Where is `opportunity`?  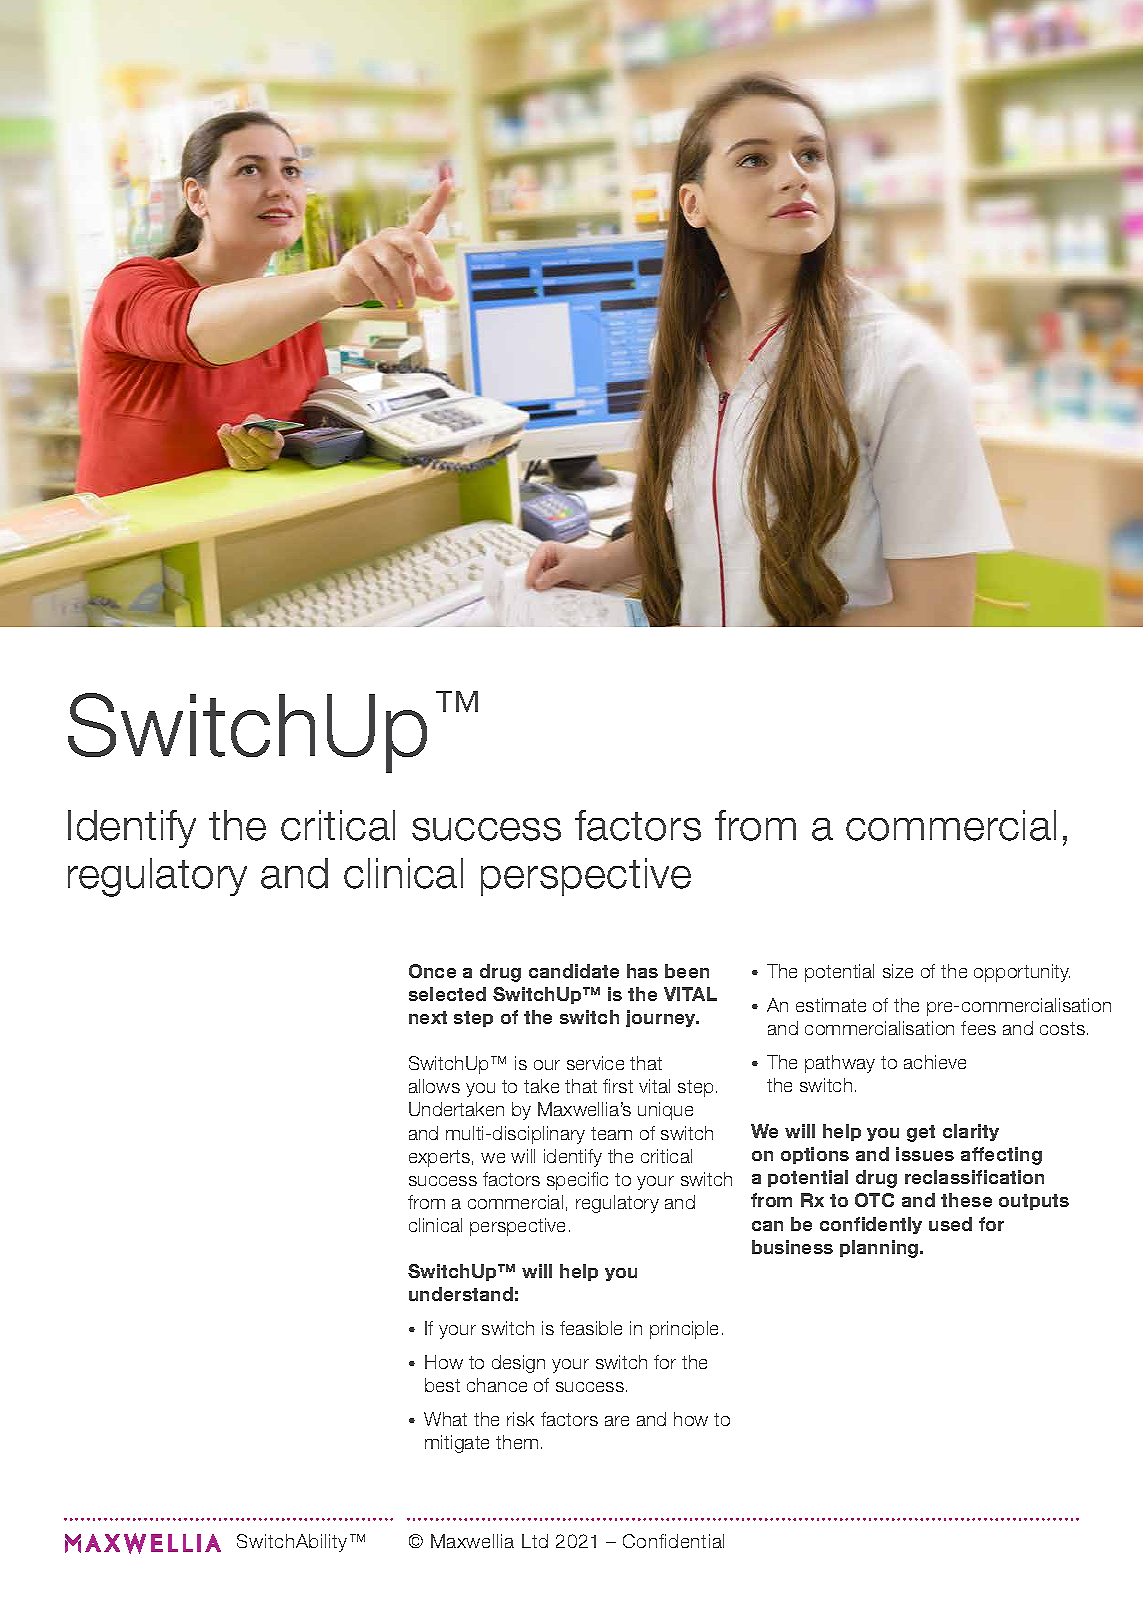 opportunity is located at coordinates (1022, 973).
